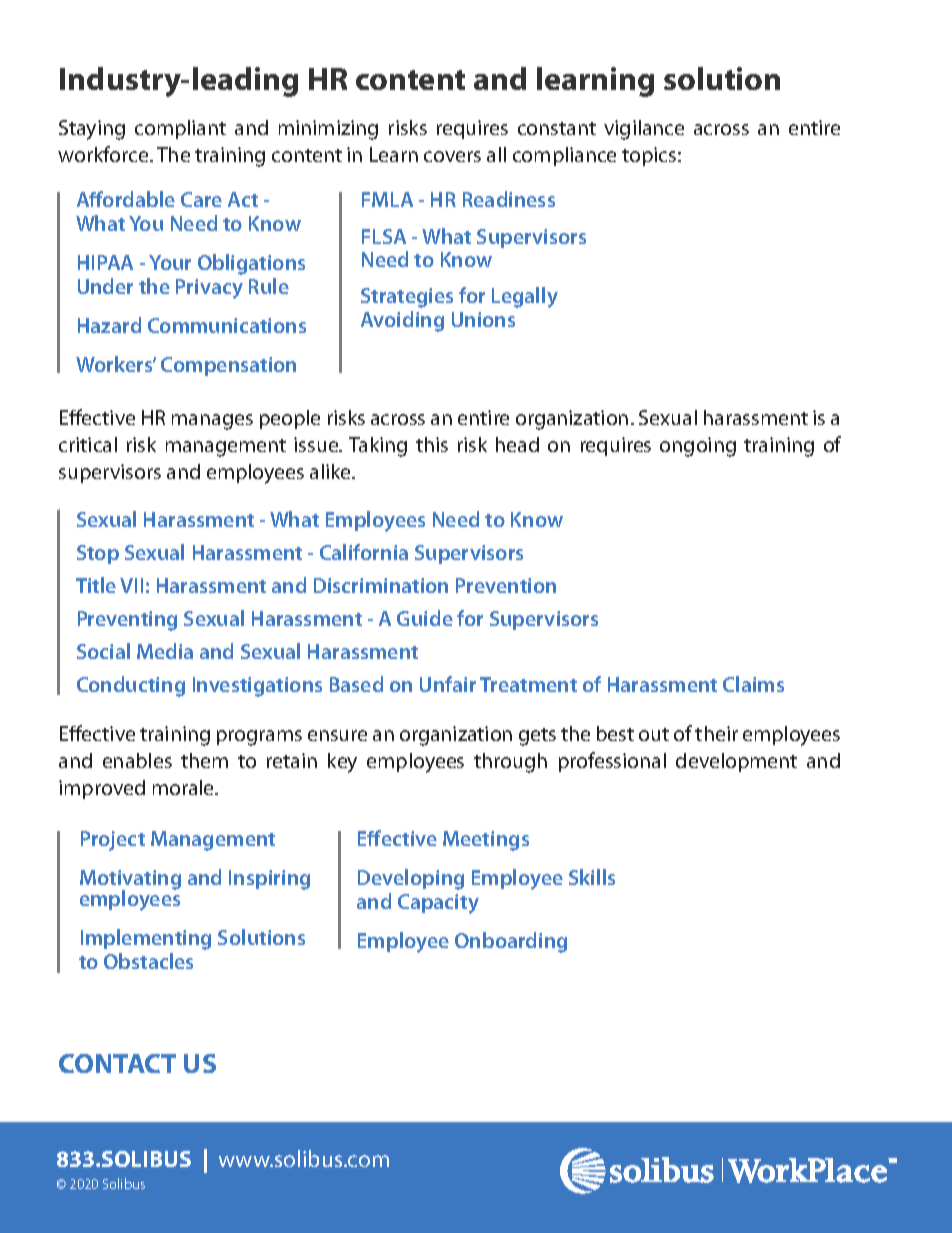 The height and width of the image is (1233, 952). I want to click on Avoiding, so click(402, 321).
